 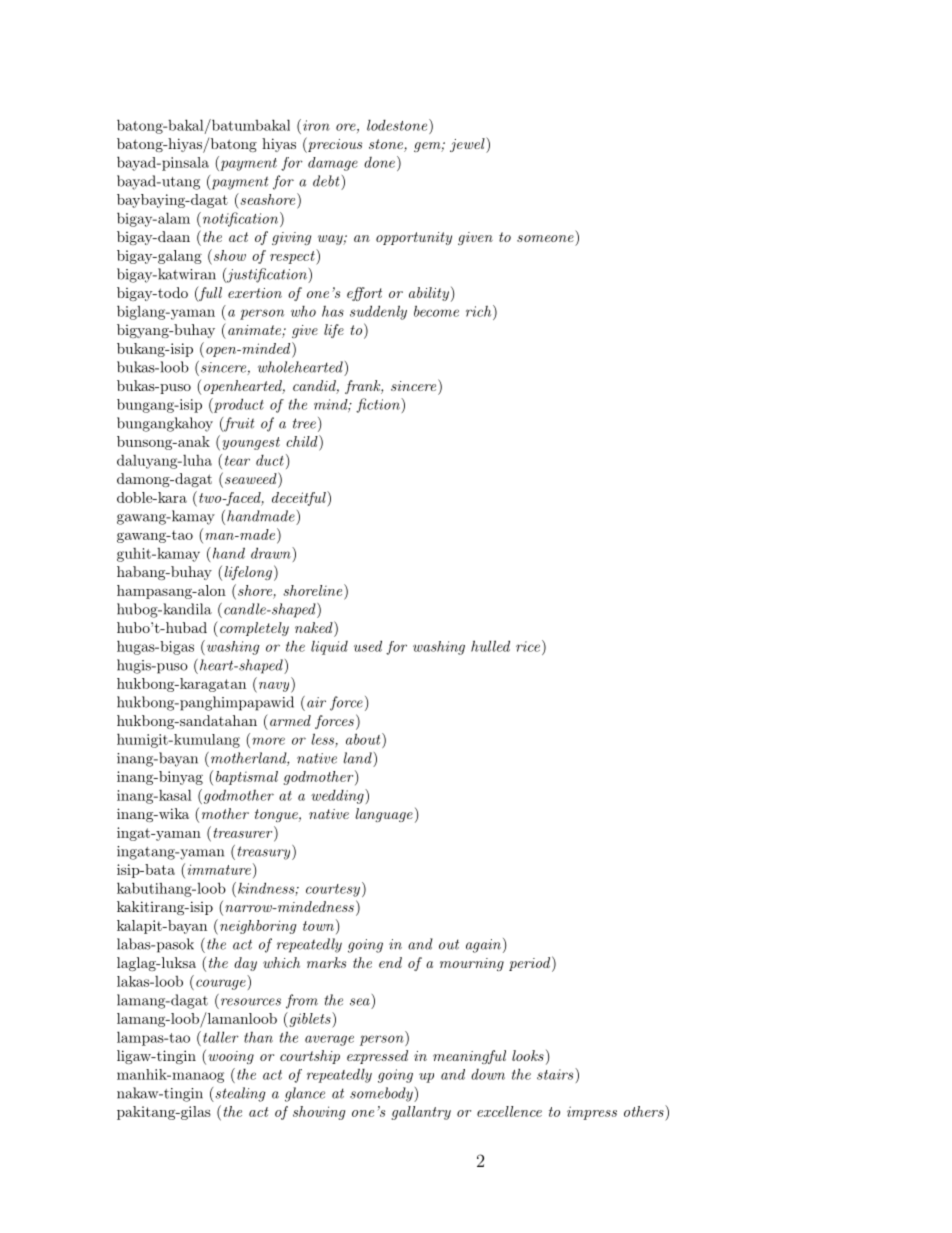 I want to click on animate, so click(x=255, y=331).
